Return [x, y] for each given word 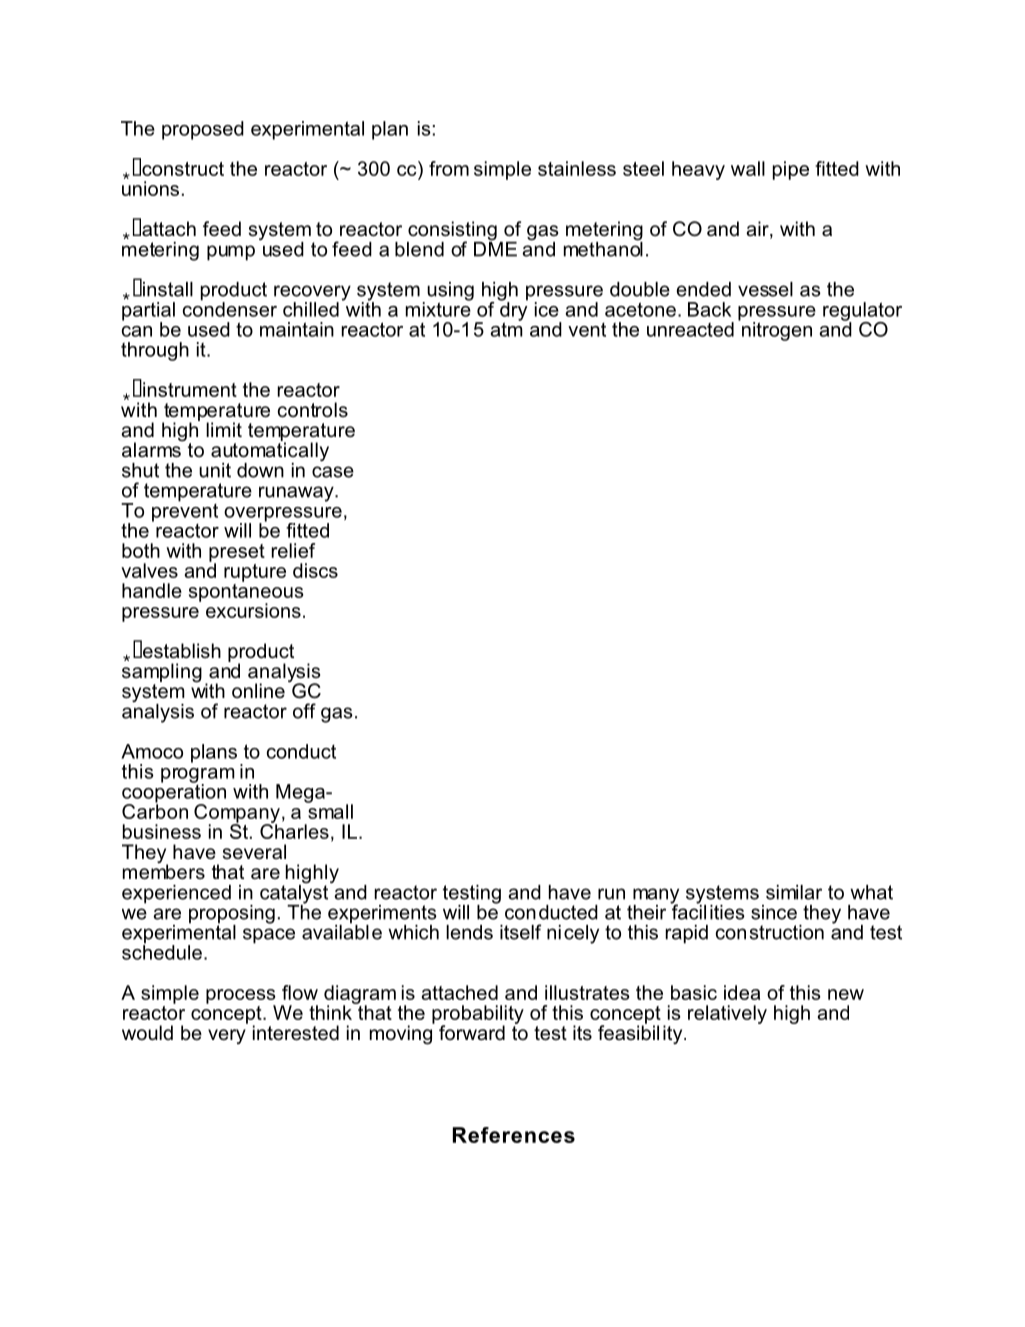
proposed [203, 130]
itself [520, 932]
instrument [190, 389]
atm [506, 328]
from [449, 168]
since [774, 912]
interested [296, 1033]
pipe [791, 170]
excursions [253, 610]
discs [315, 570]
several [254, 851]
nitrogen [777, 331]
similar [794, 892]
